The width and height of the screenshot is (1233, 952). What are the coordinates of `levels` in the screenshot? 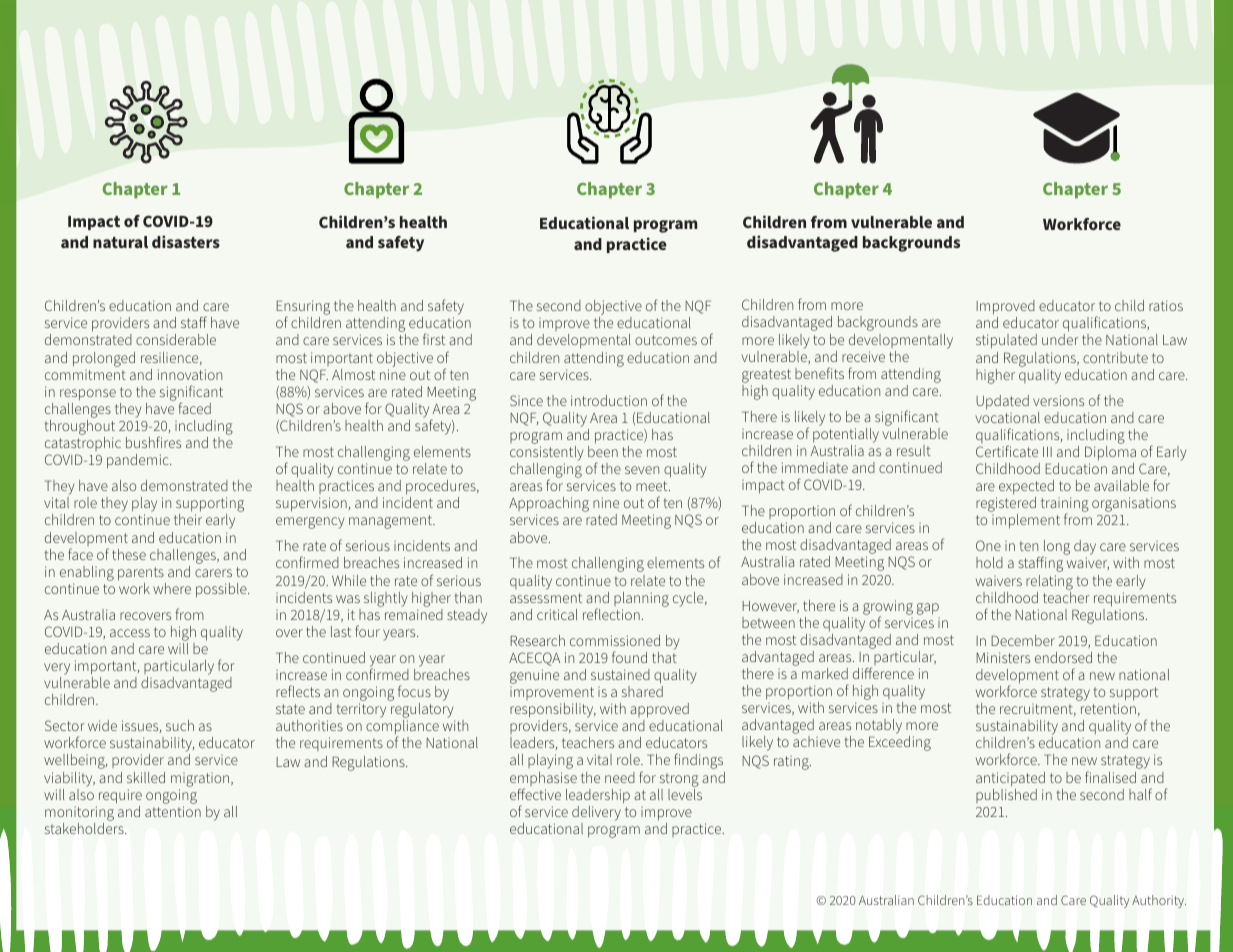 It's located at (685, 794).
